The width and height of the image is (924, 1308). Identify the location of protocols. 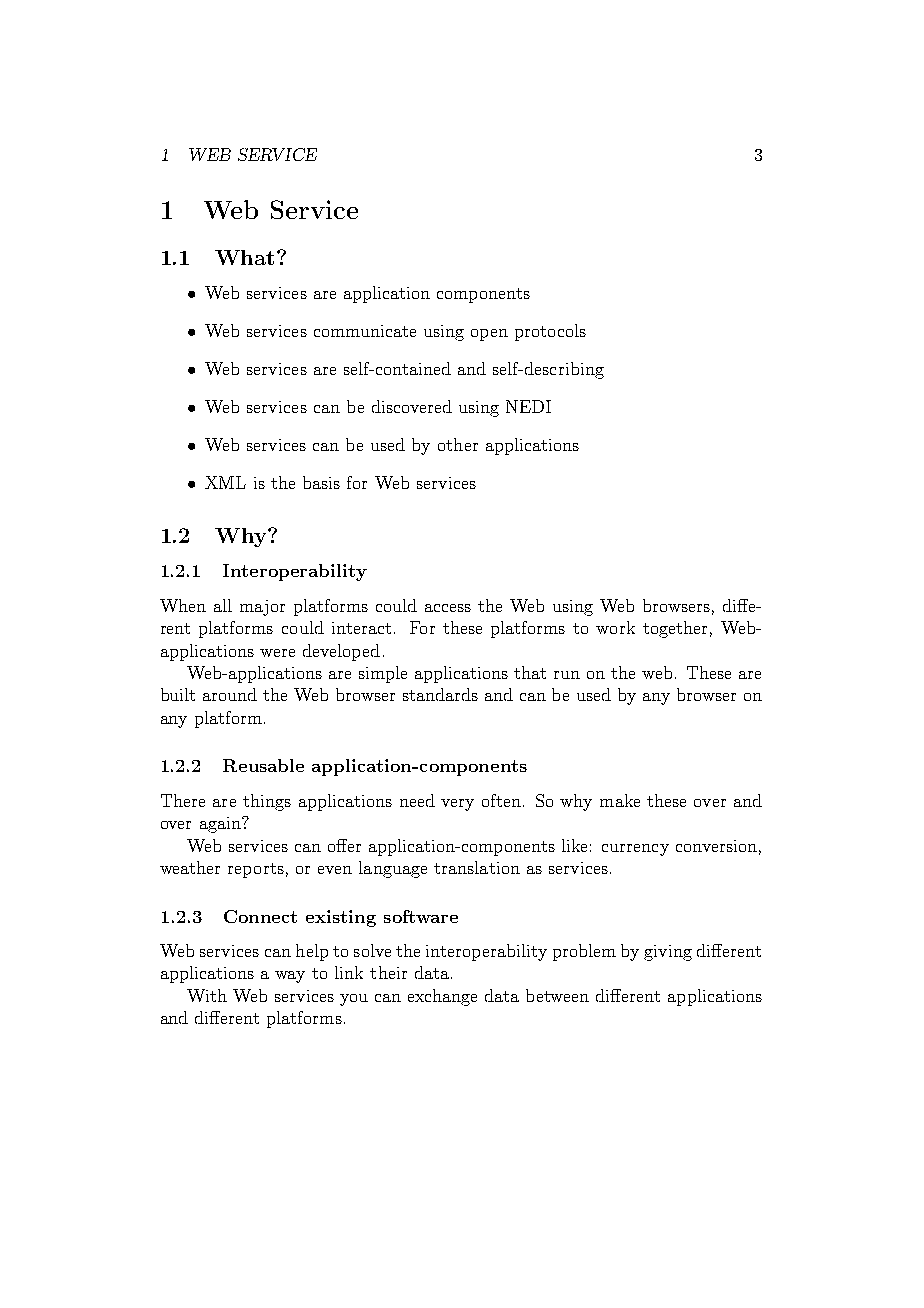
(550, 332).
